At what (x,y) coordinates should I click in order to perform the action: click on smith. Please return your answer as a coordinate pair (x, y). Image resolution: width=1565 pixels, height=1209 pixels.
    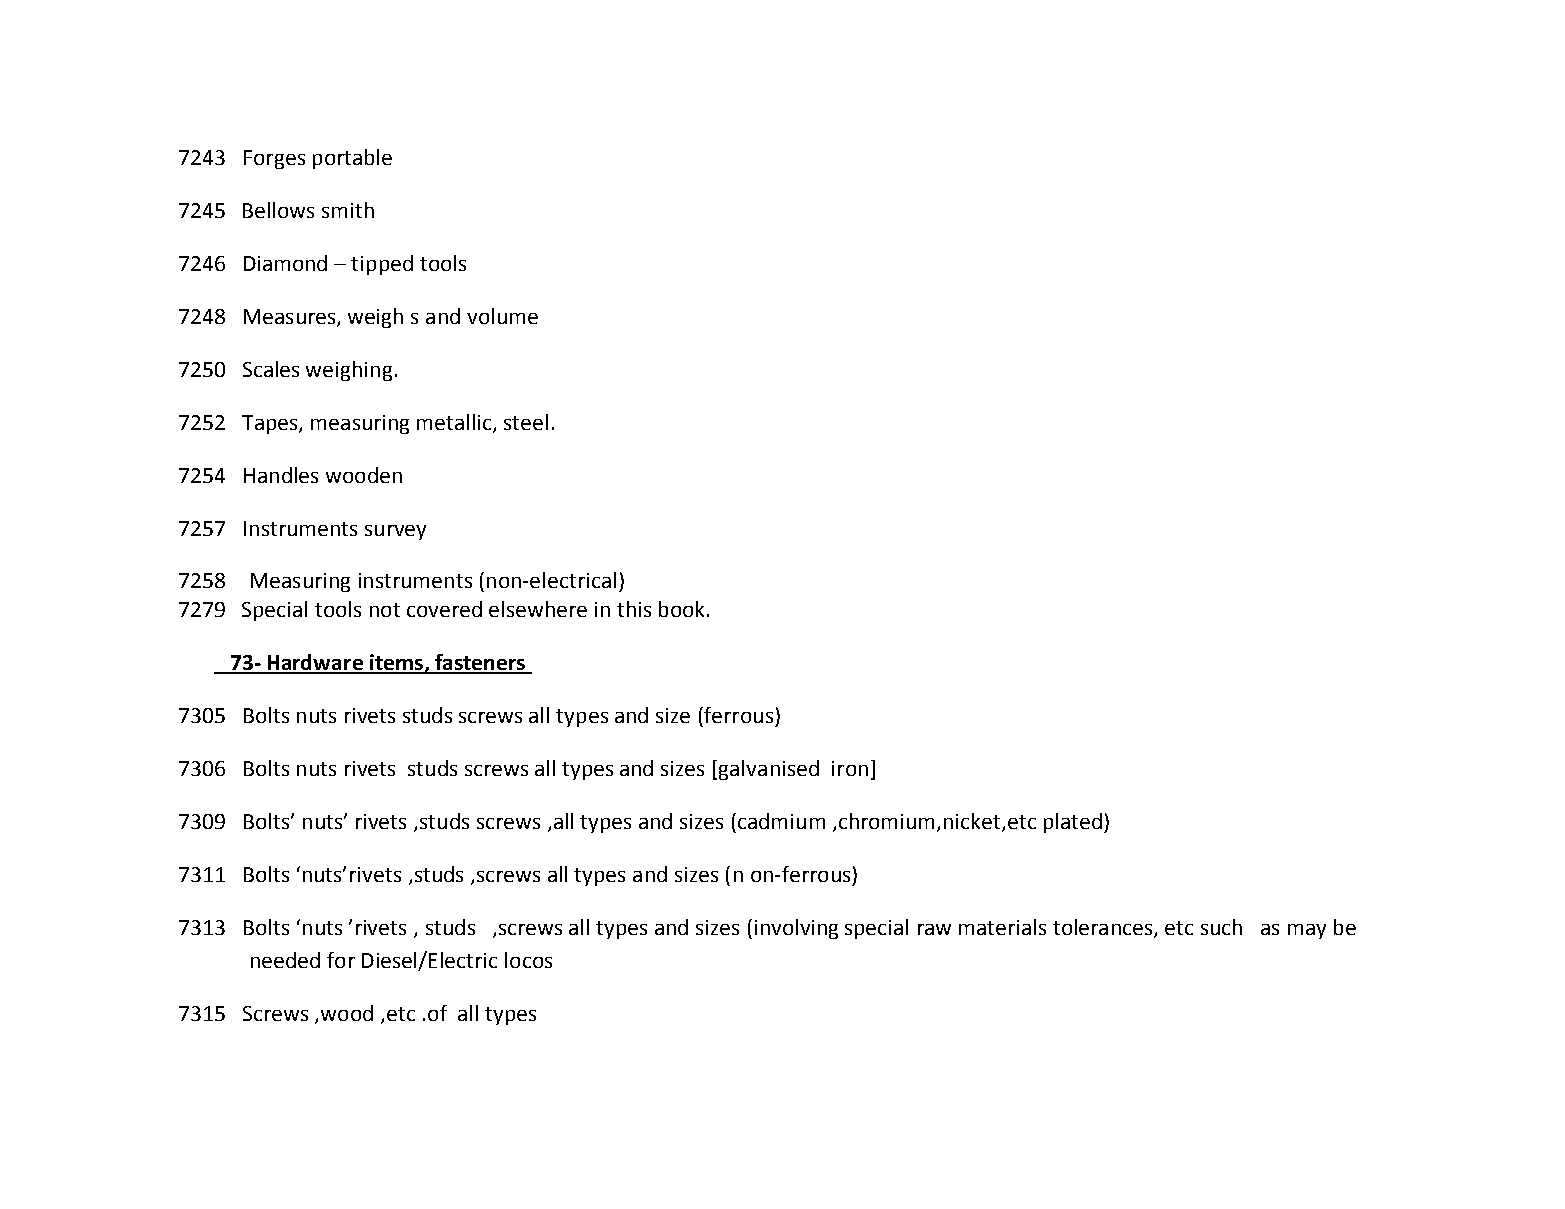
    Looking at the image, I should click on (348, 210).
